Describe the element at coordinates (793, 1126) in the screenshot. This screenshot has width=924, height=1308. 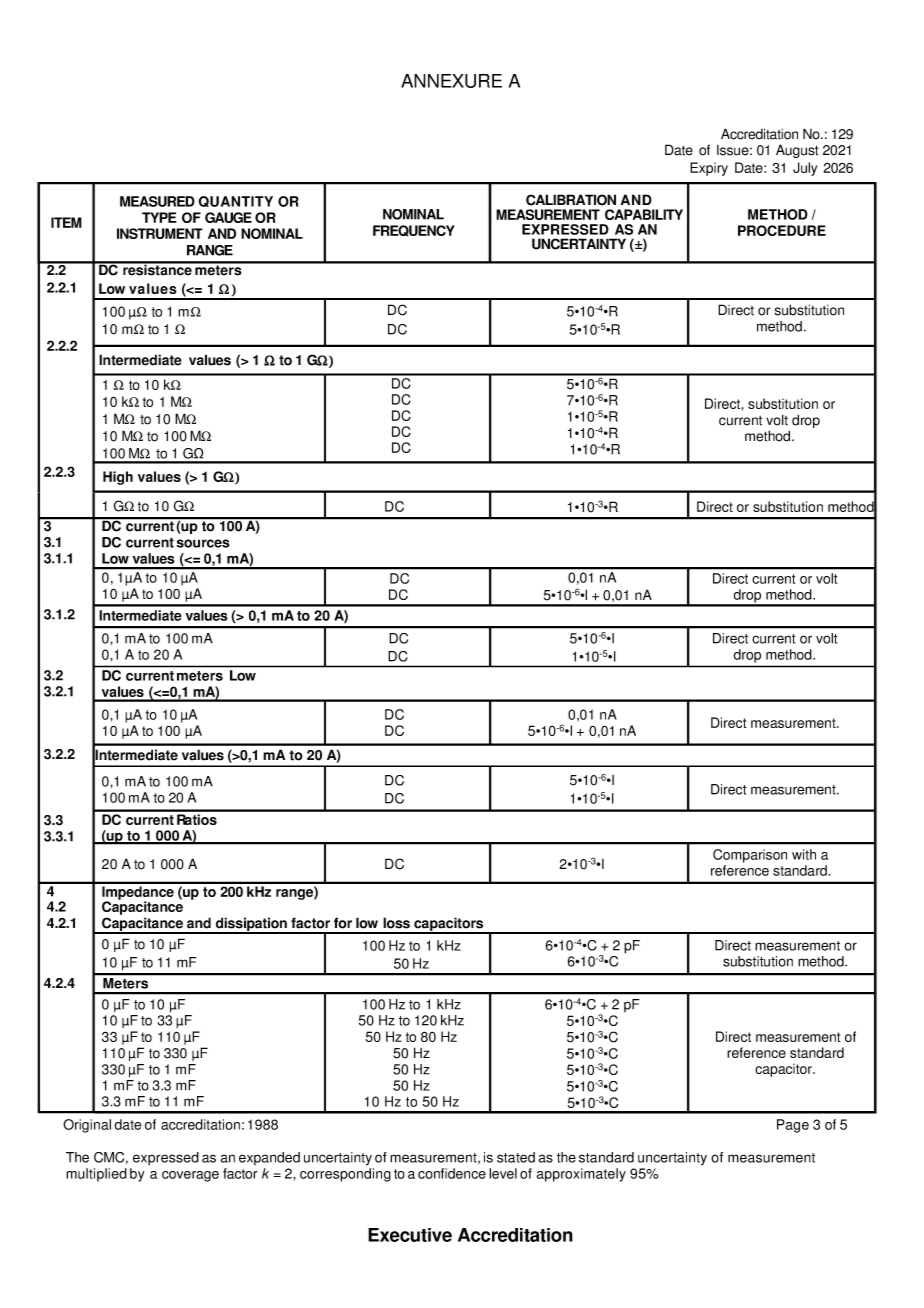
I see `Page` at that location.
